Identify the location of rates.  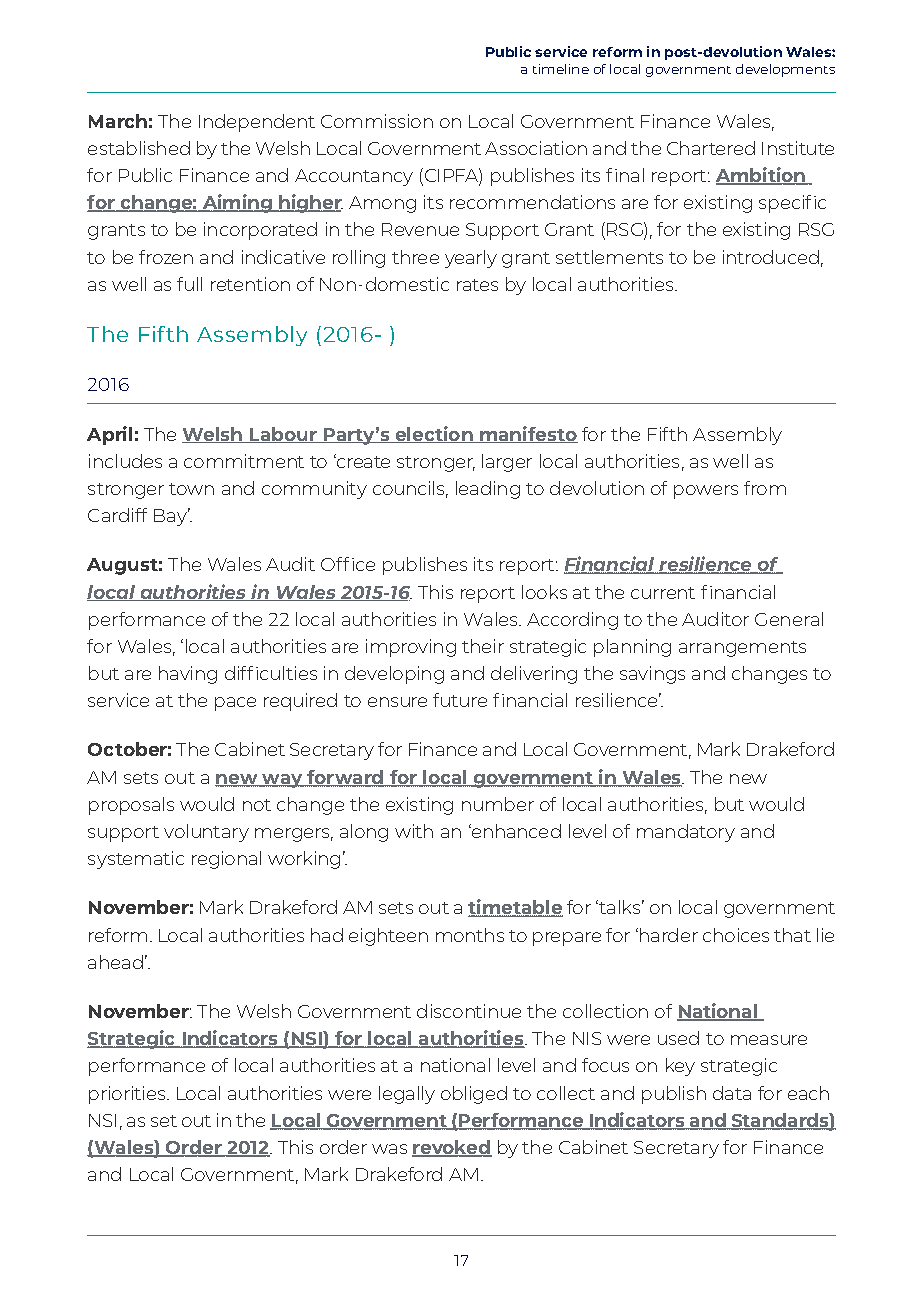
(477, 285).
